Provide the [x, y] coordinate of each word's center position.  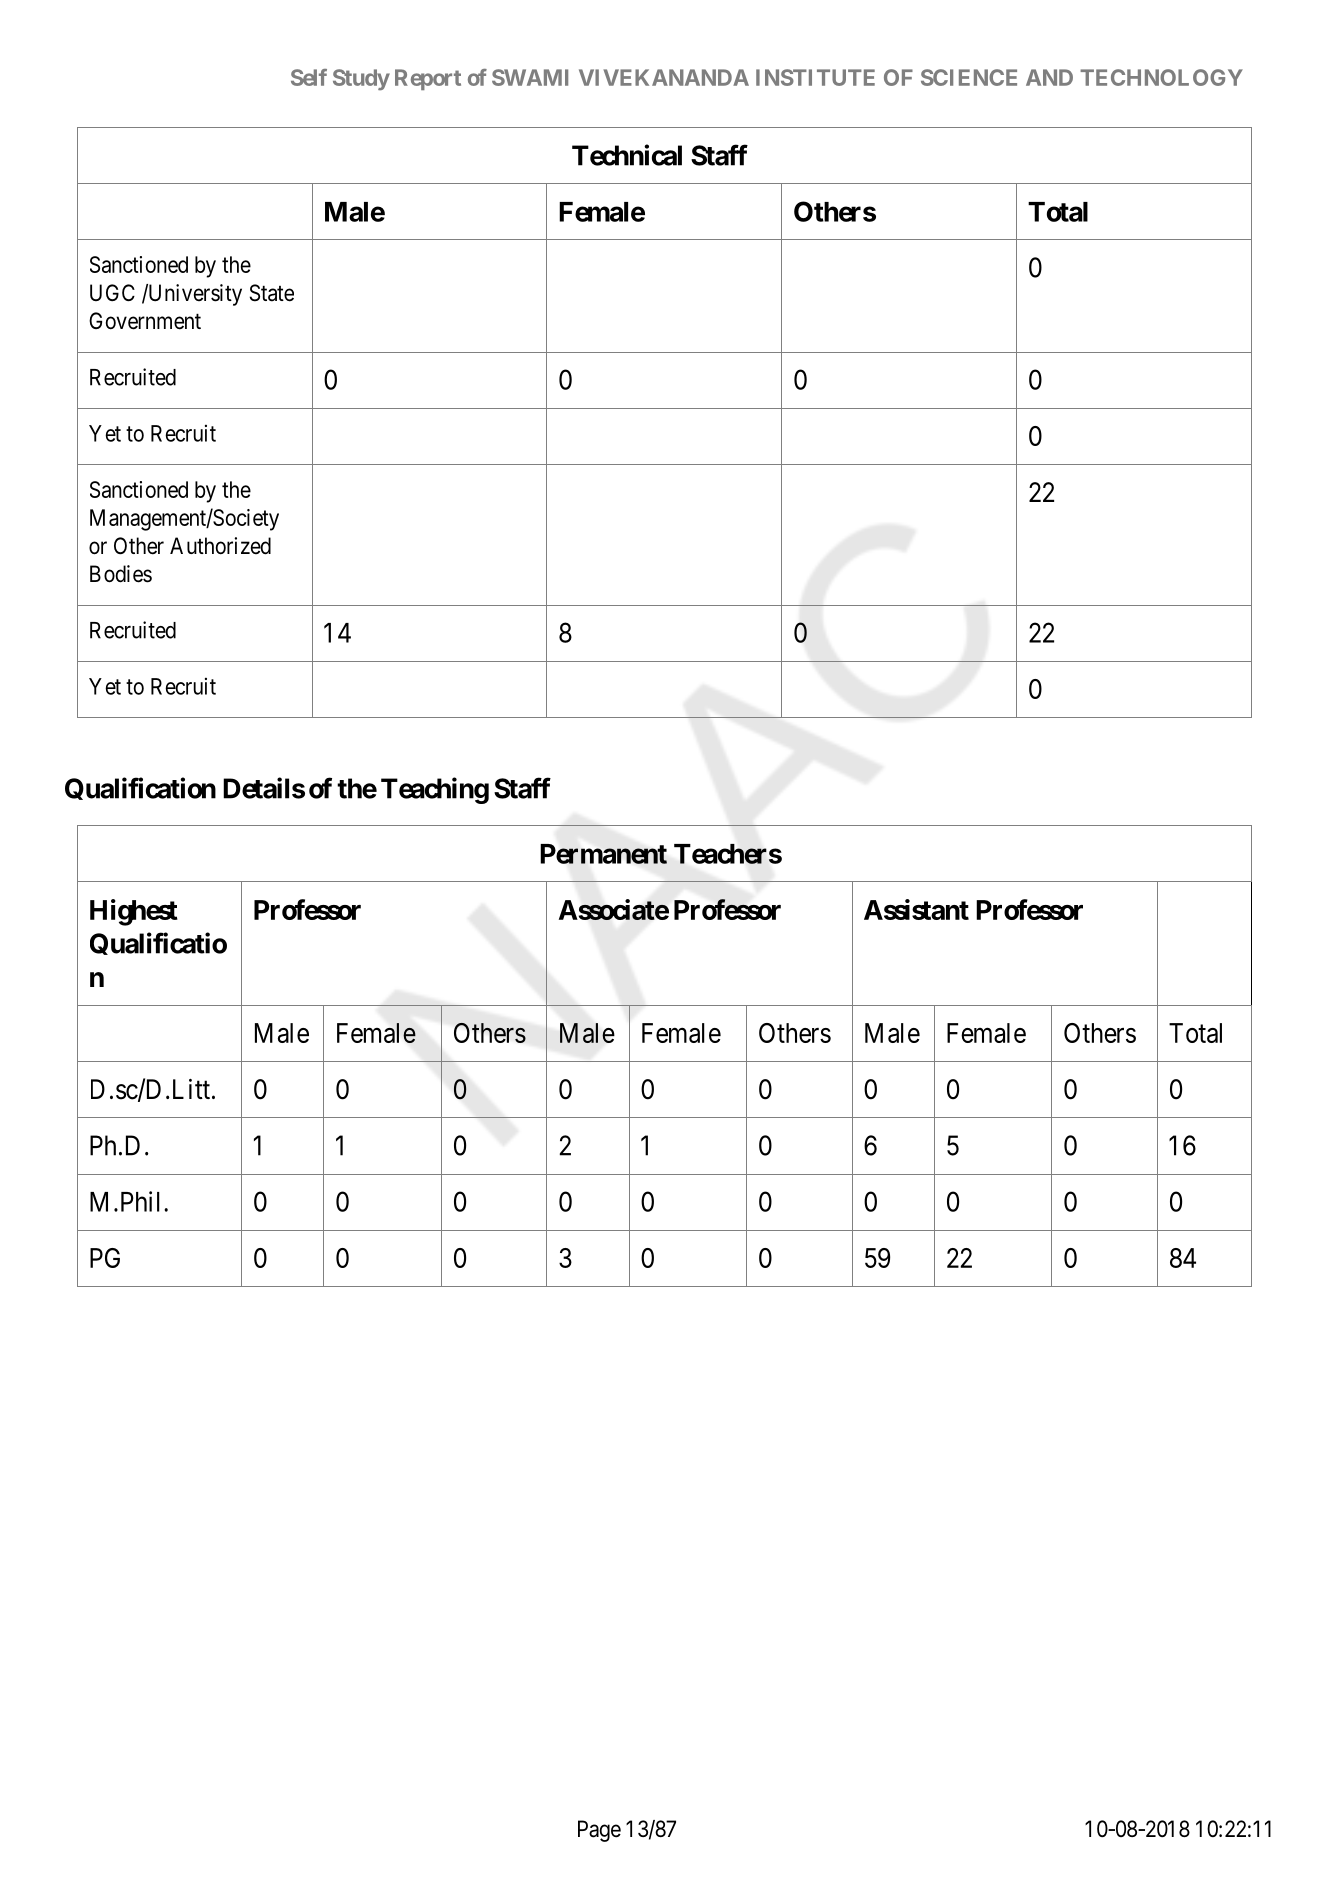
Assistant [916, 909]
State [272, 293]
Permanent [604, 854]
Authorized [220, 546]
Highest [134, 912]
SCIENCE [969, 77]
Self [309, 77]
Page [599, 1831]
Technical [627, 155]
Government [145, 321]
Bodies [121, 574]
